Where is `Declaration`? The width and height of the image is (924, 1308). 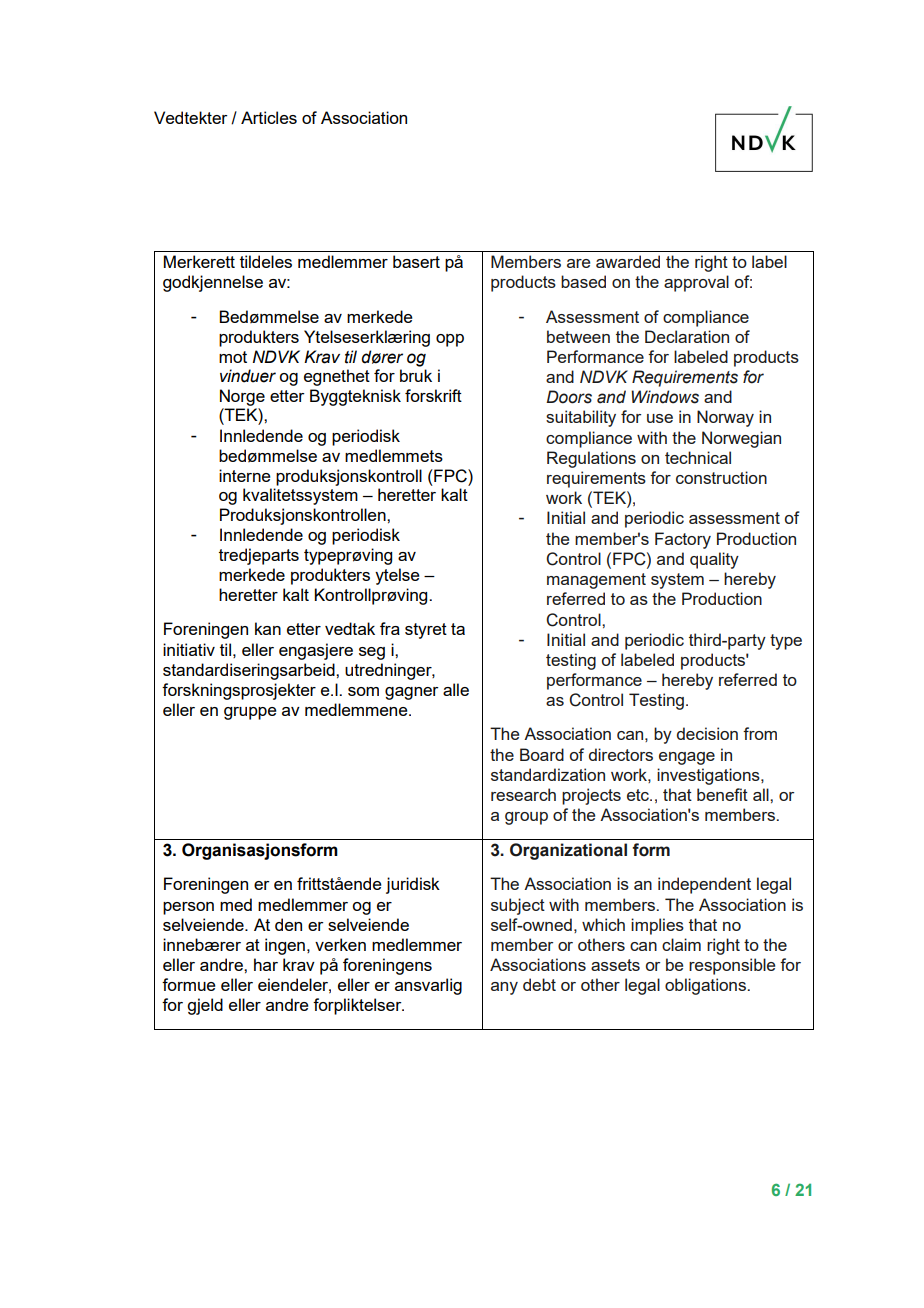 Declaration is located at coordinates (687, 336).
